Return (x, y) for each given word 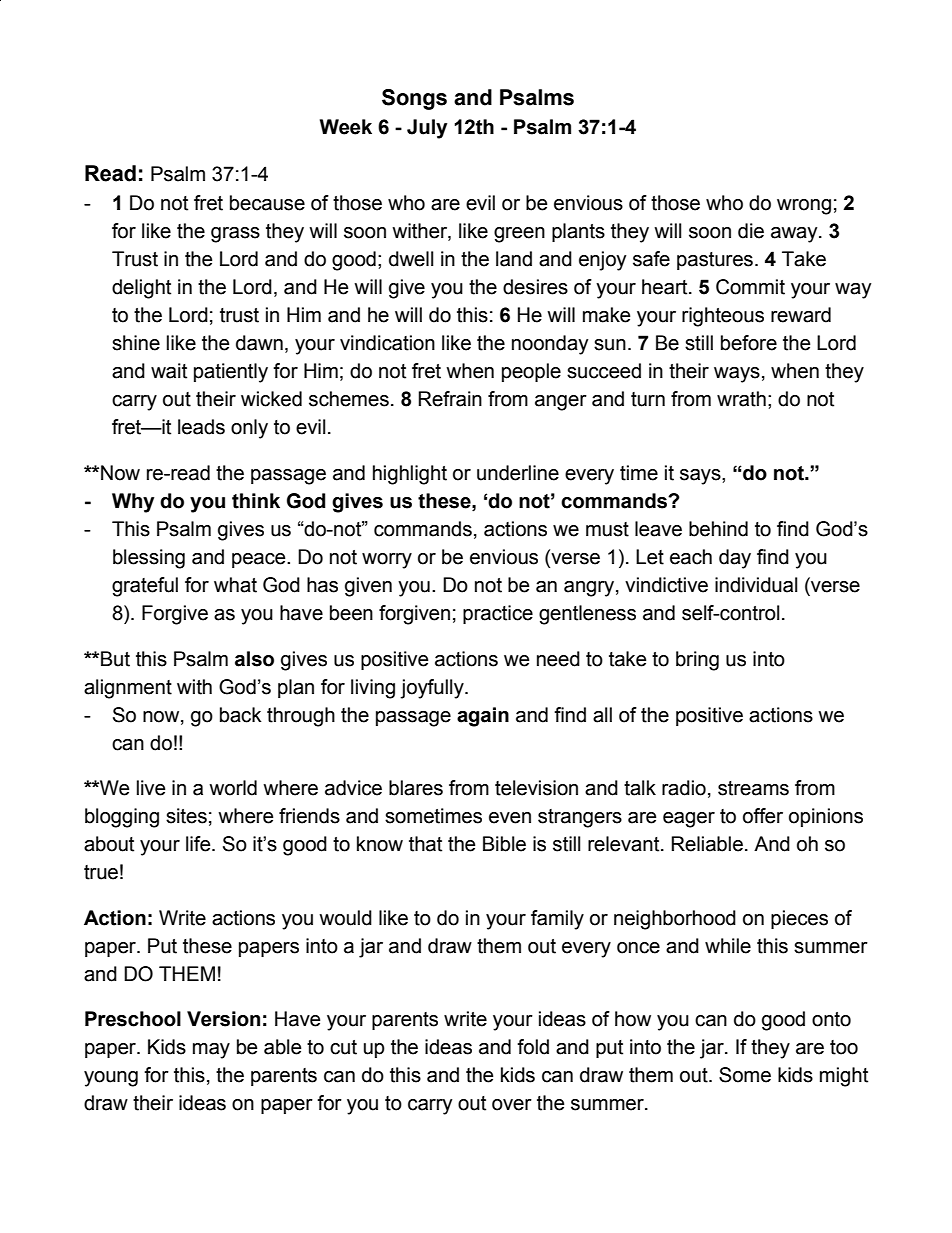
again (483, 717)
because (267, 203)
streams (753, 788)
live (151, 788)
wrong (804, 207)
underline (518, 473)
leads (201, 427)
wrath (741, 399)
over (512, 1105)
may (211, 1051)
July (427, 129)
